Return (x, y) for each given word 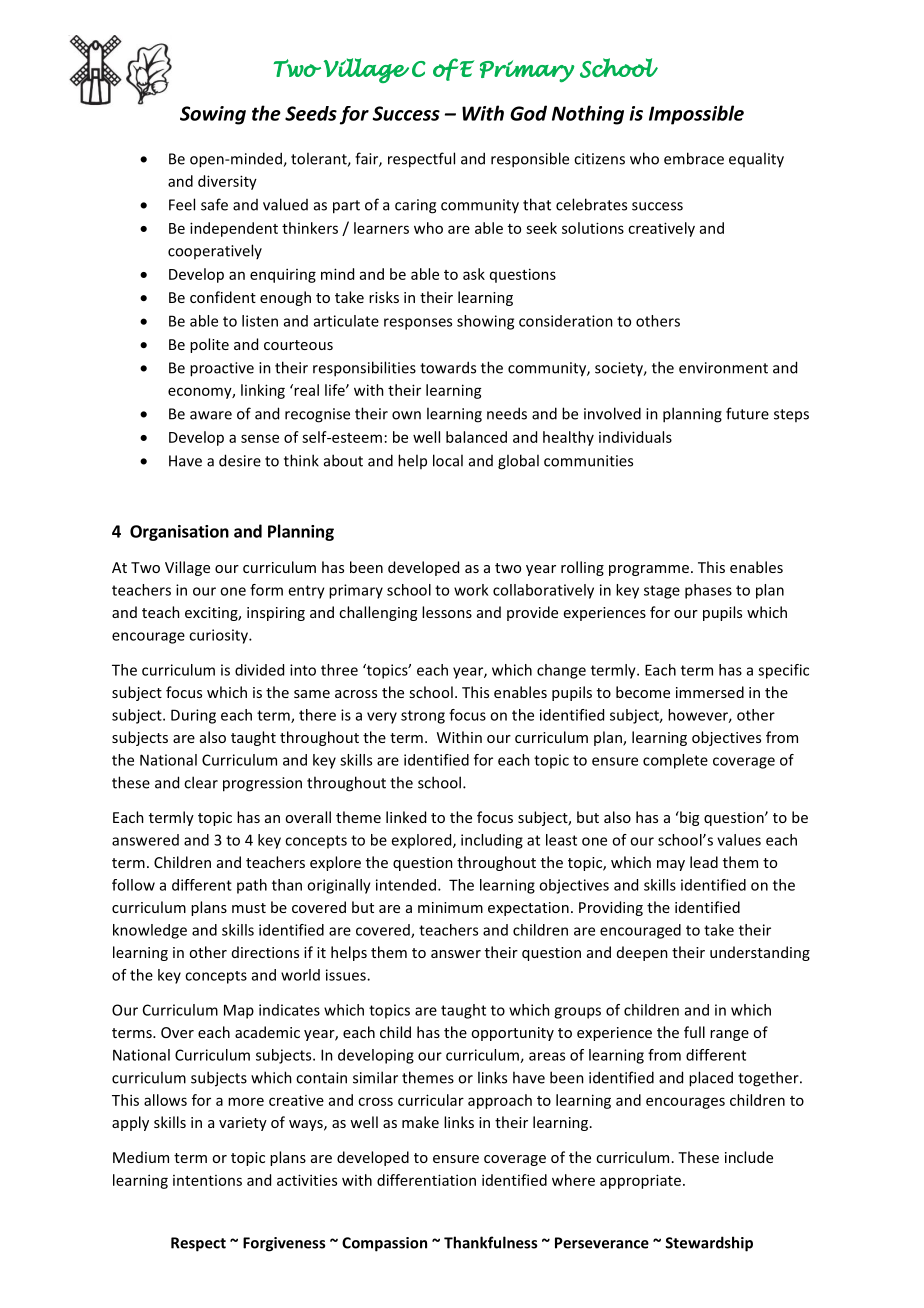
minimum (450, 907)
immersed (710, 692)
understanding (760, 953)
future (747, 413)
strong (423, 717)
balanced (476, 437)
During (193, 716)
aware (211, 415)
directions (265, 952)
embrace (694, 158)
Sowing (213, 115)
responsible (530, 160)
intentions (207, 1180)
